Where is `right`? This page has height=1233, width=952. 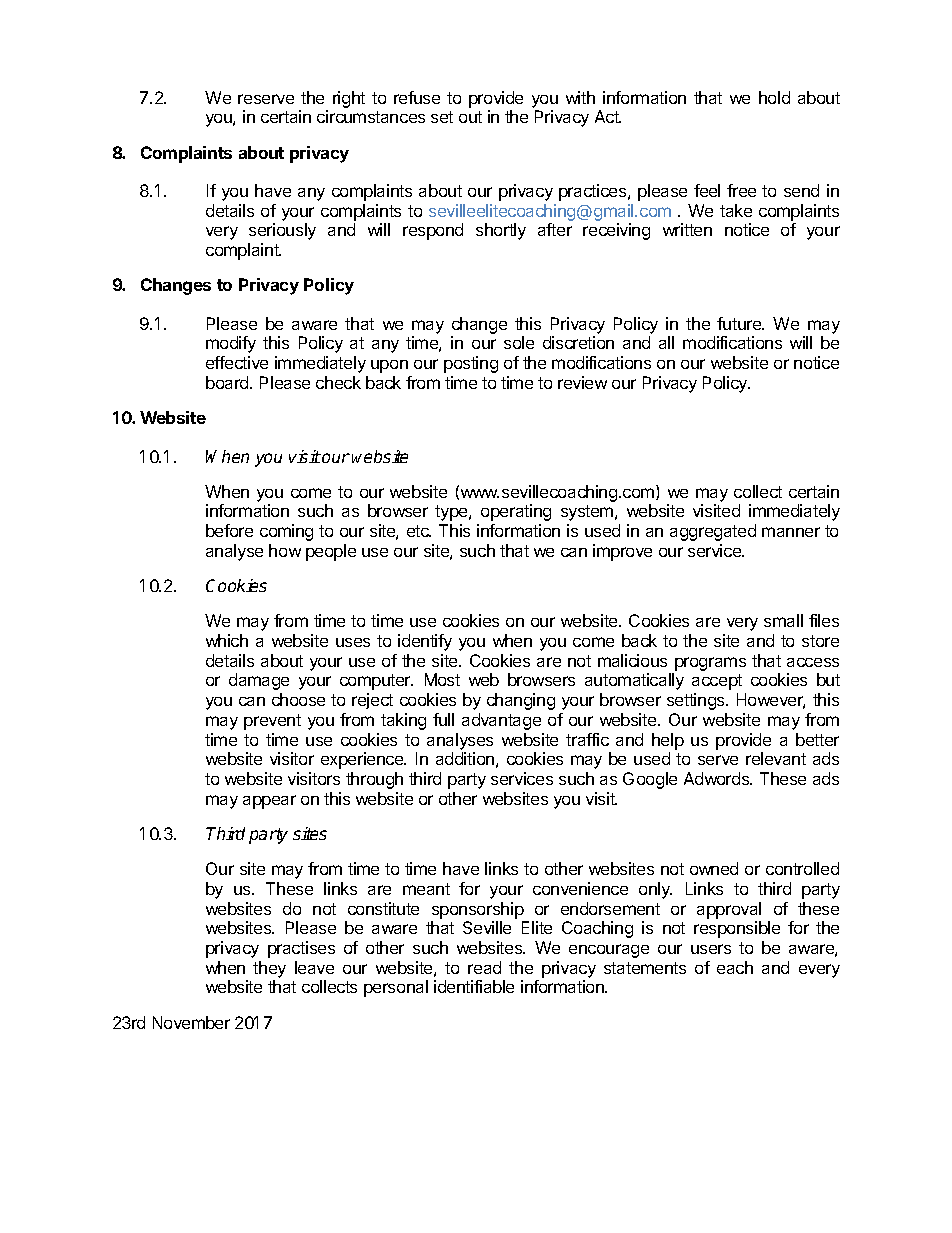 right is located at coordinates (349, 99).
